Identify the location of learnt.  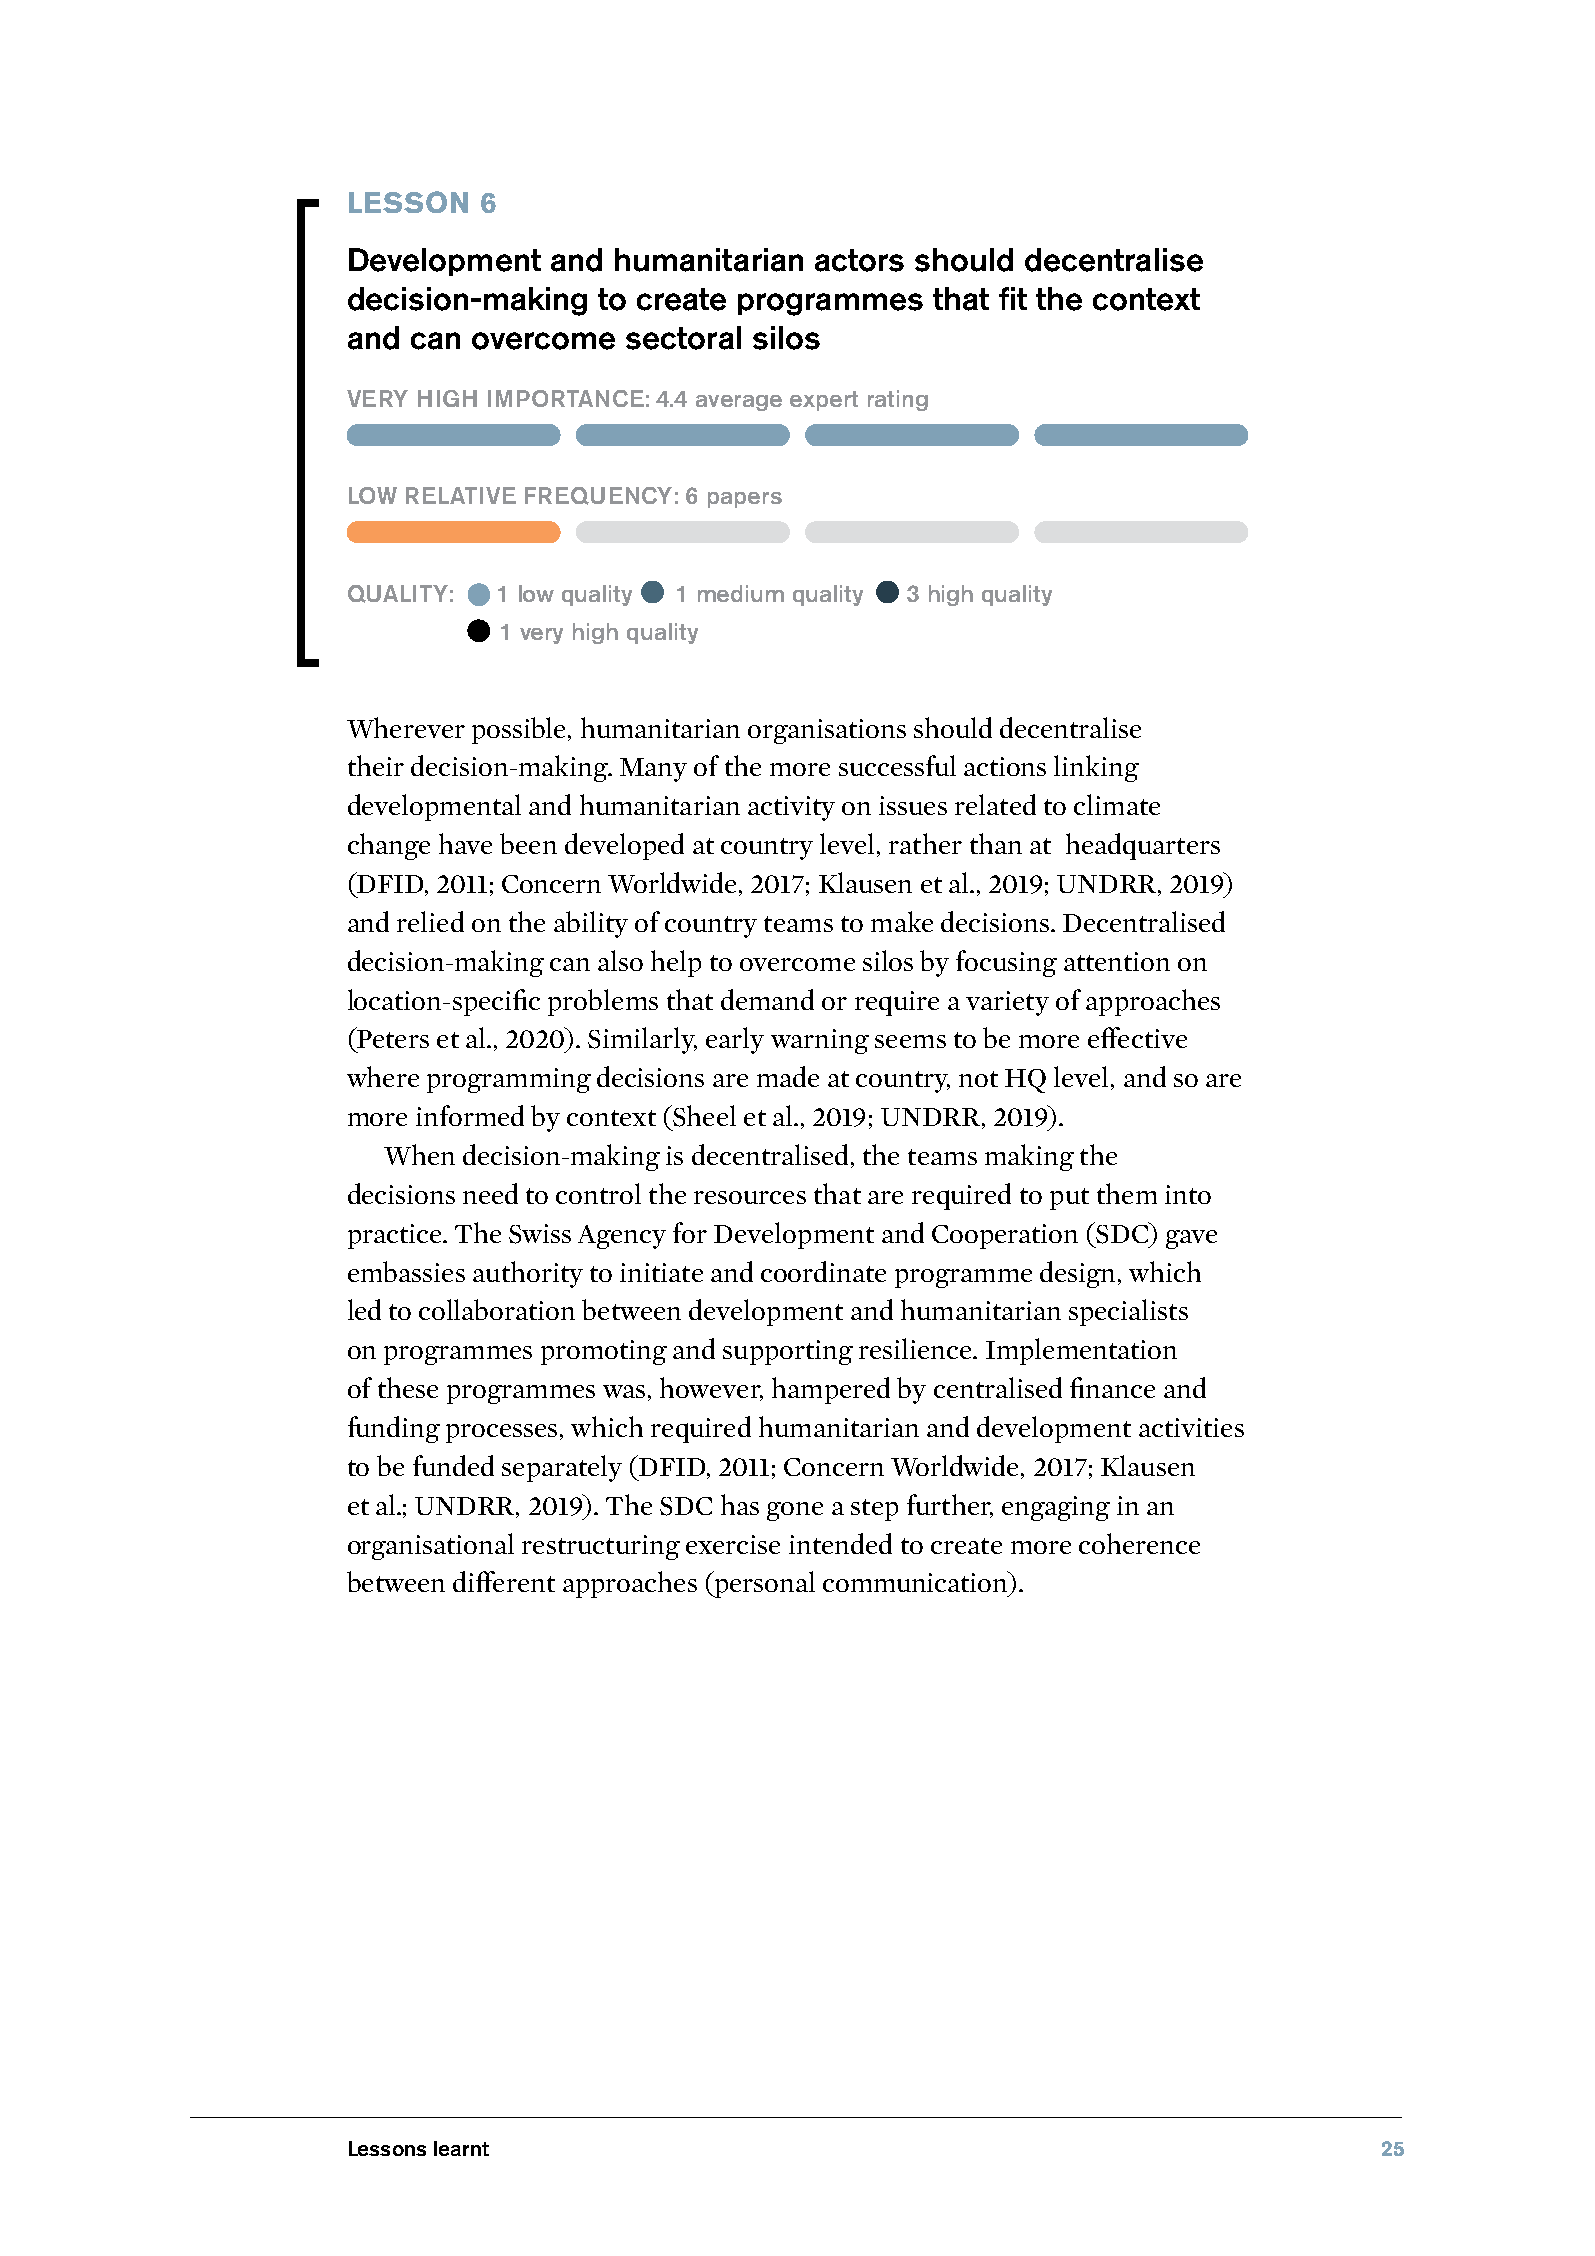
(461, 2148).
